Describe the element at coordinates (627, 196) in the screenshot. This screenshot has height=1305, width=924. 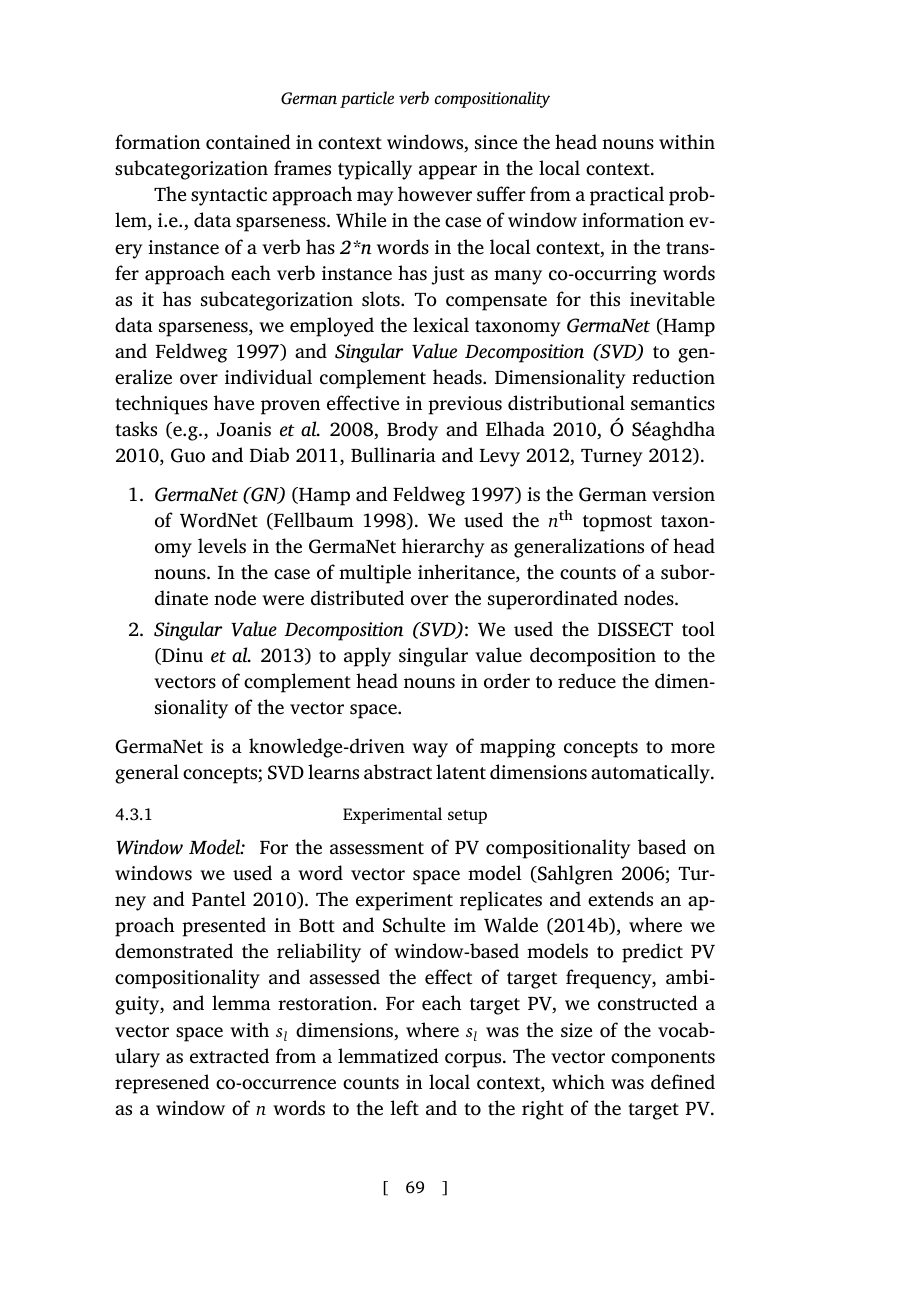
I see `practical` at that location.
